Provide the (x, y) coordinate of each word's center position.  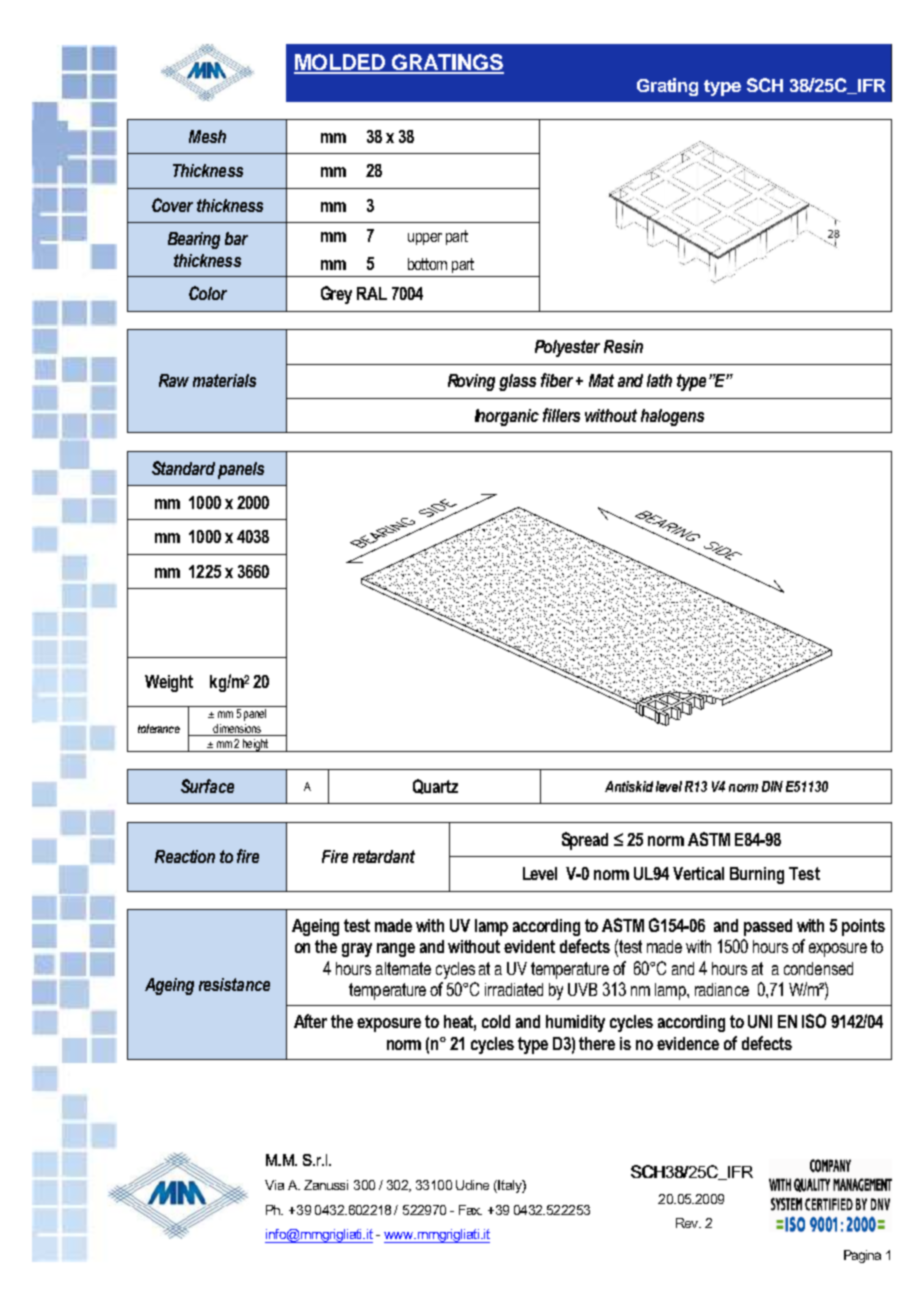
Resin (623, 346)
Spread (585, 841)
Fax (470, 1210)
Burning (757, 875)
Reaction (185, 856)
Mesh (207, 136)
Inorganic (507, 417)
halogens (672, 417)
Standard (183, 468)
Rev (688, 1223)
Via (274, 1185)
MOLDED (341, 63)
